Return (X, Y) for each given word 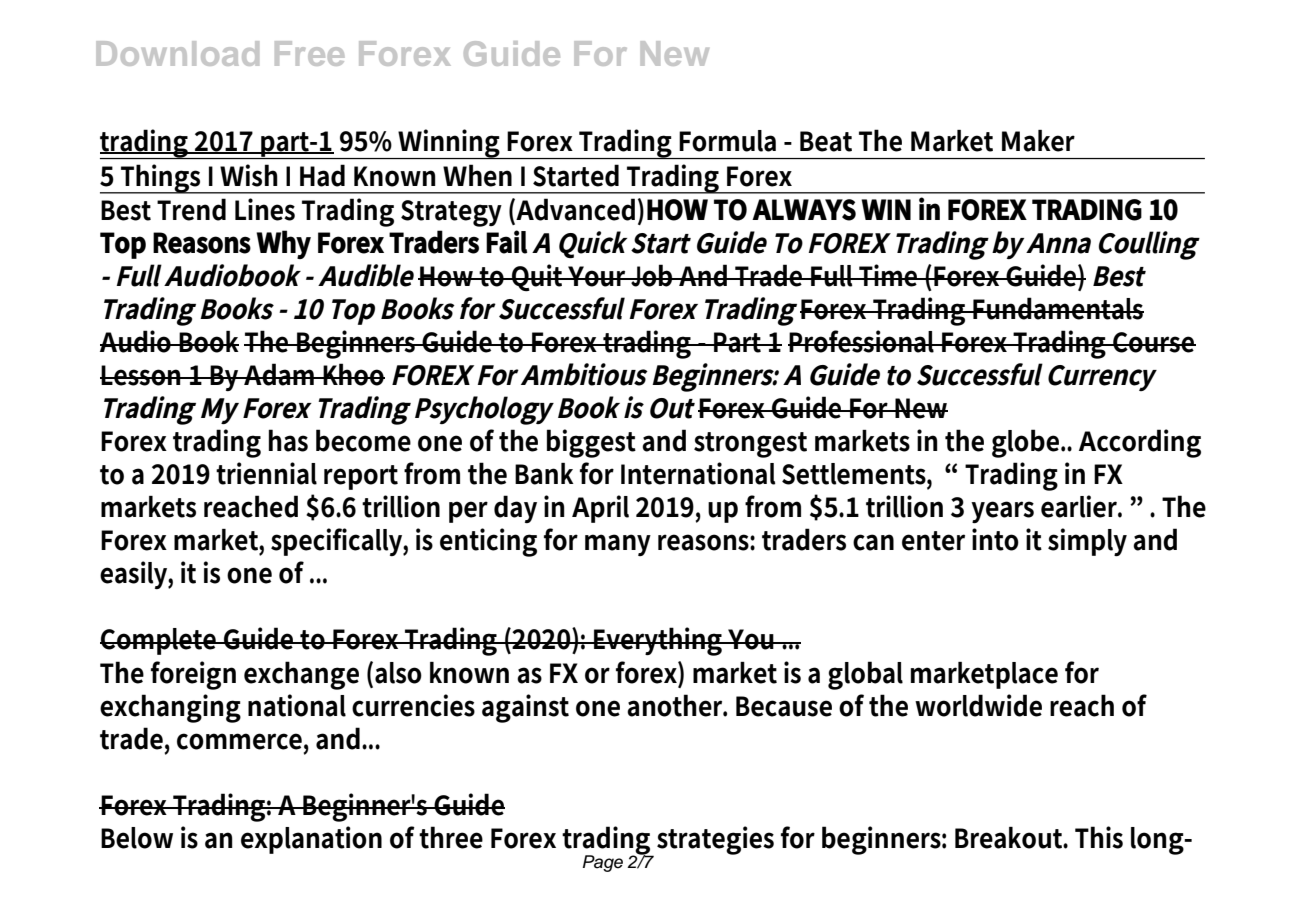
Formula (727, 141)
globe (1027, 443)
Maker (1038, 141)
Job (652, 275)
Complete (159, 641)
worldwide (978, 705)
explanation (311, 840)
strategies (715, 840)
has (288, 440)
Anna (1058, 243)
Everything (658, 641)
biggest (591, 443)
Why (283, 244)
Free (309, 53)
